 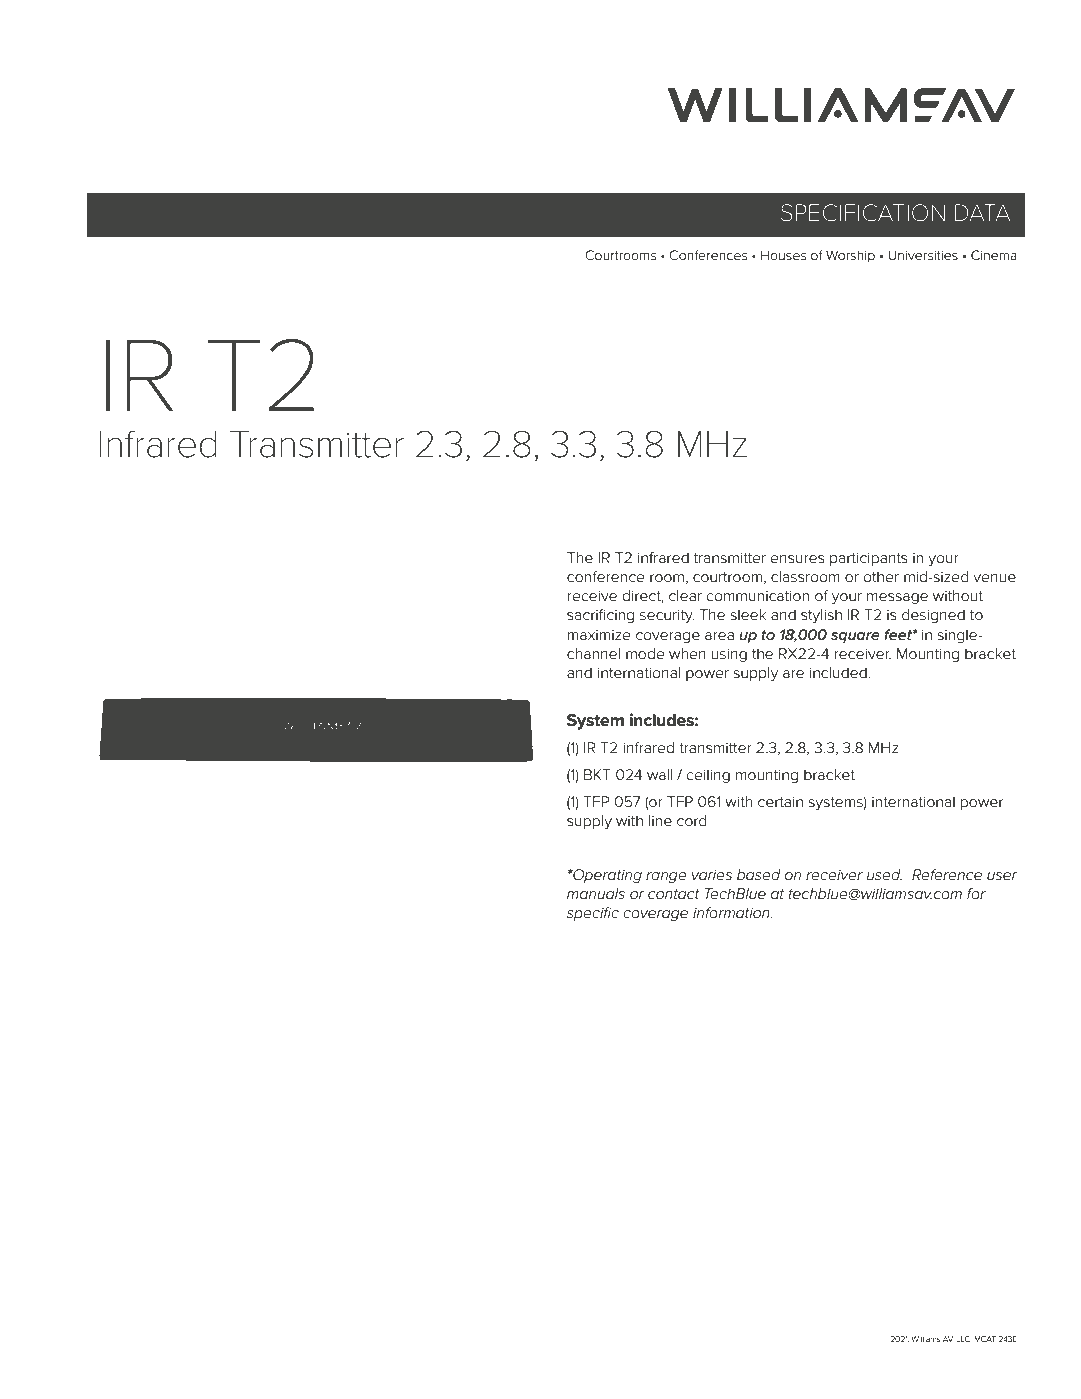 I want to click on Universities, so click(x=923, y=255).
